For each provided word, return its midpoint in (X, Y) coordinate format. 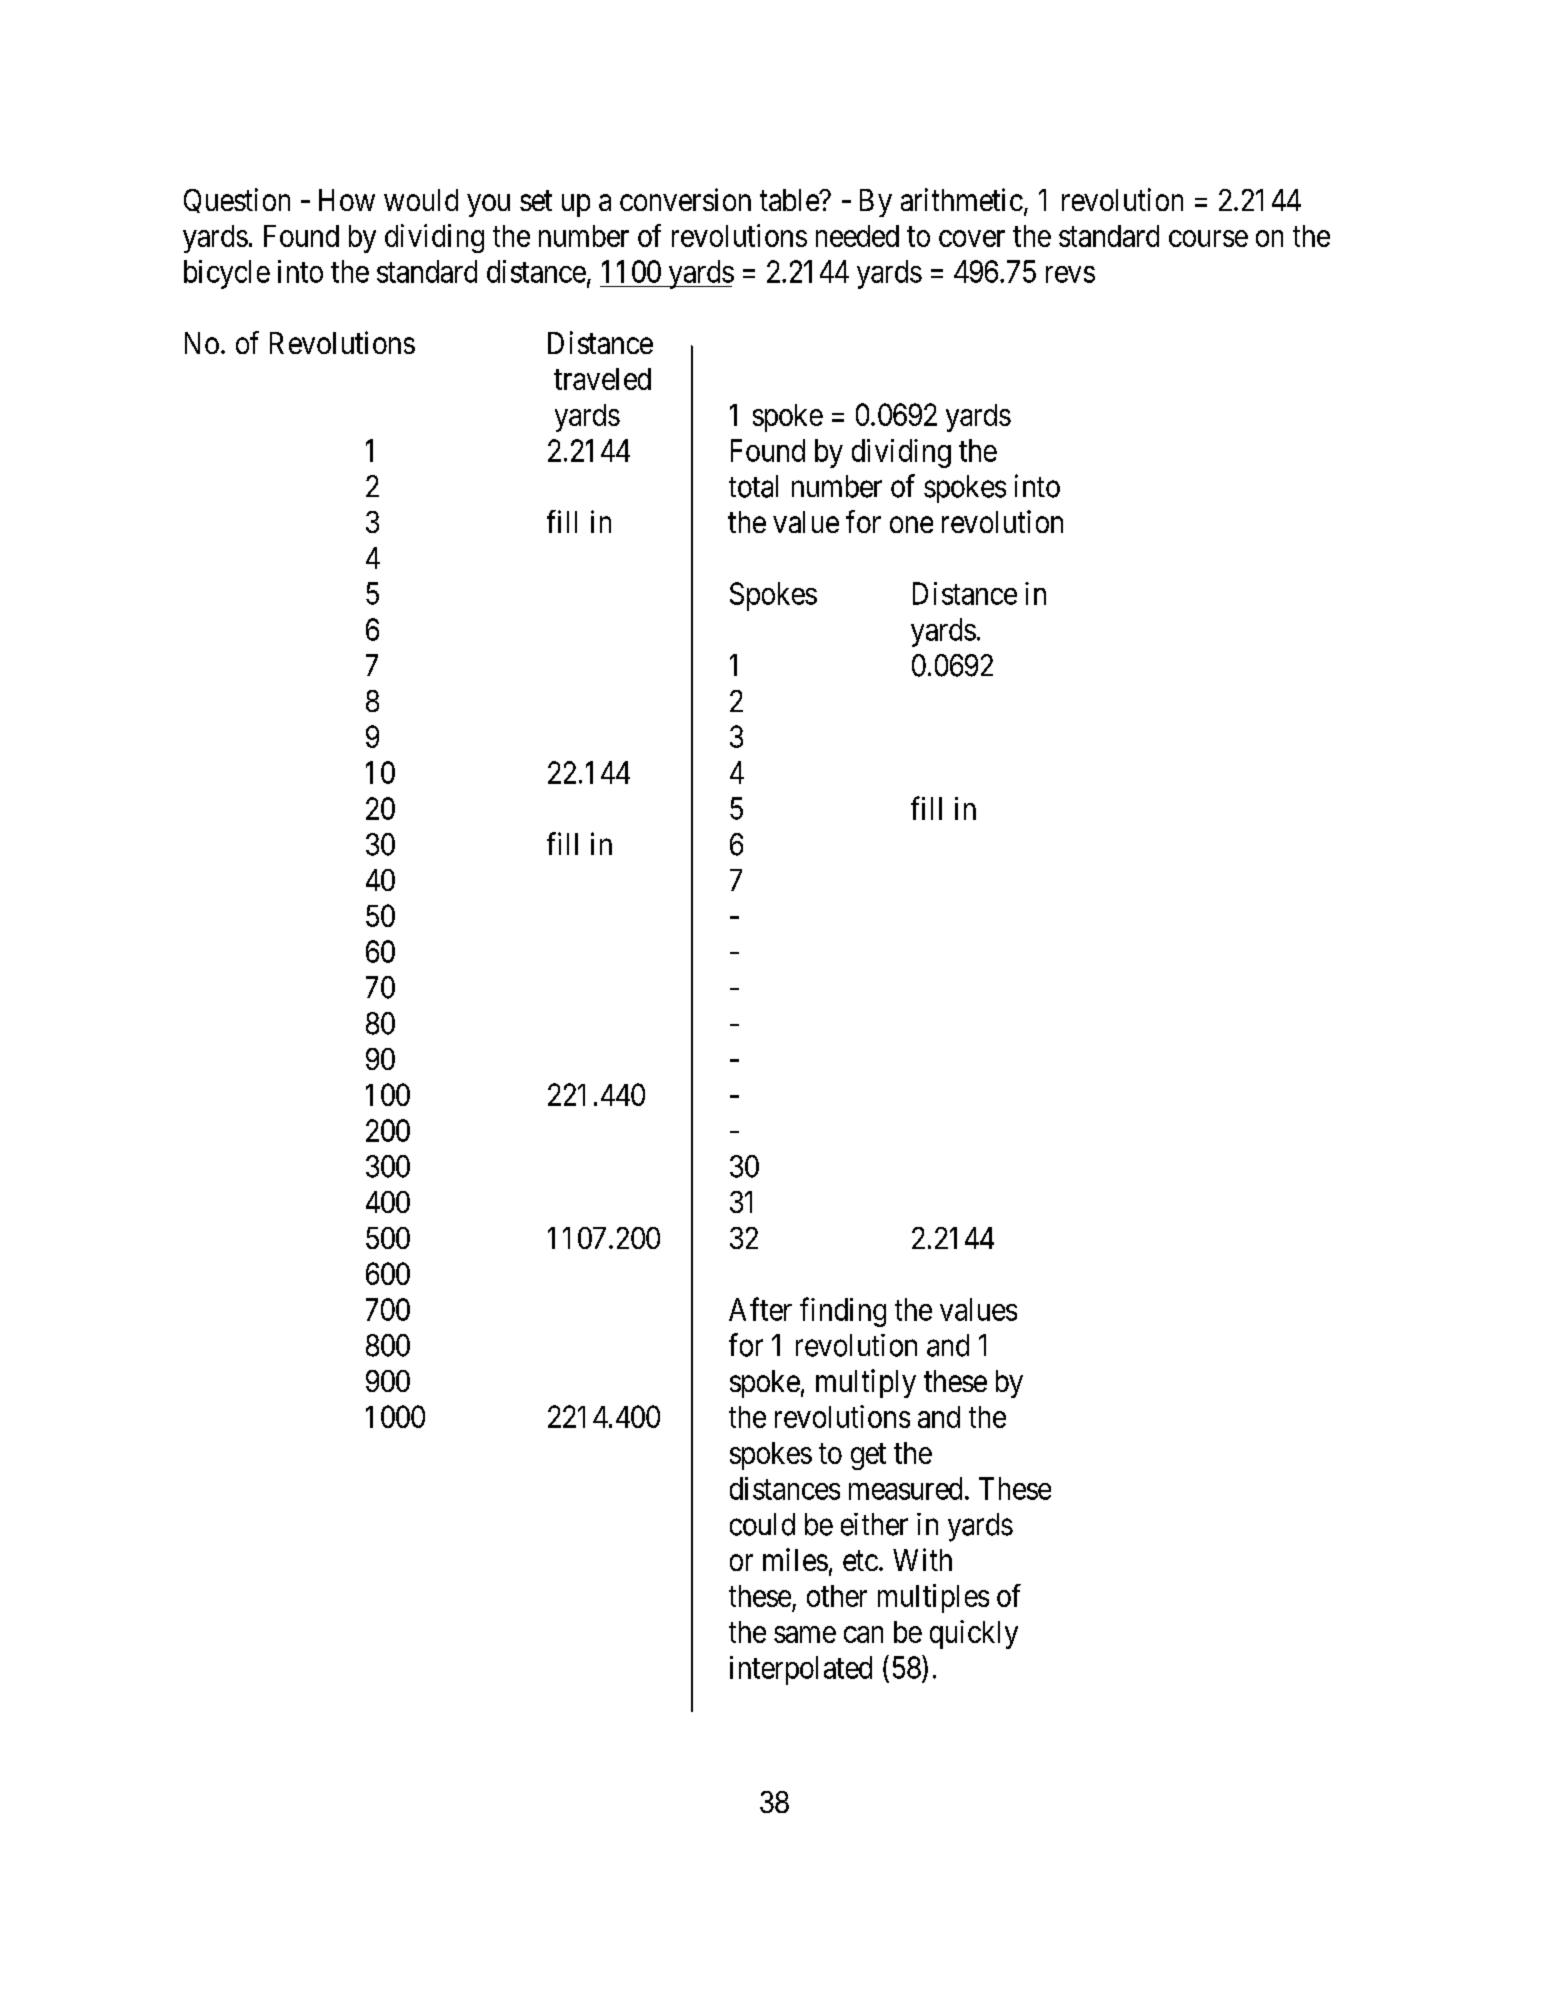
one (911, 525)
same (805, 1634)
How (347, 200)
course (1208, 238)
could (762, 1524)
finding (843, 1312)
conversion (685, 199)
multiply (866, 1383)
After (760, 1309)
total (753, 486)
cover (972, 238)
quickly (974, 1634)
